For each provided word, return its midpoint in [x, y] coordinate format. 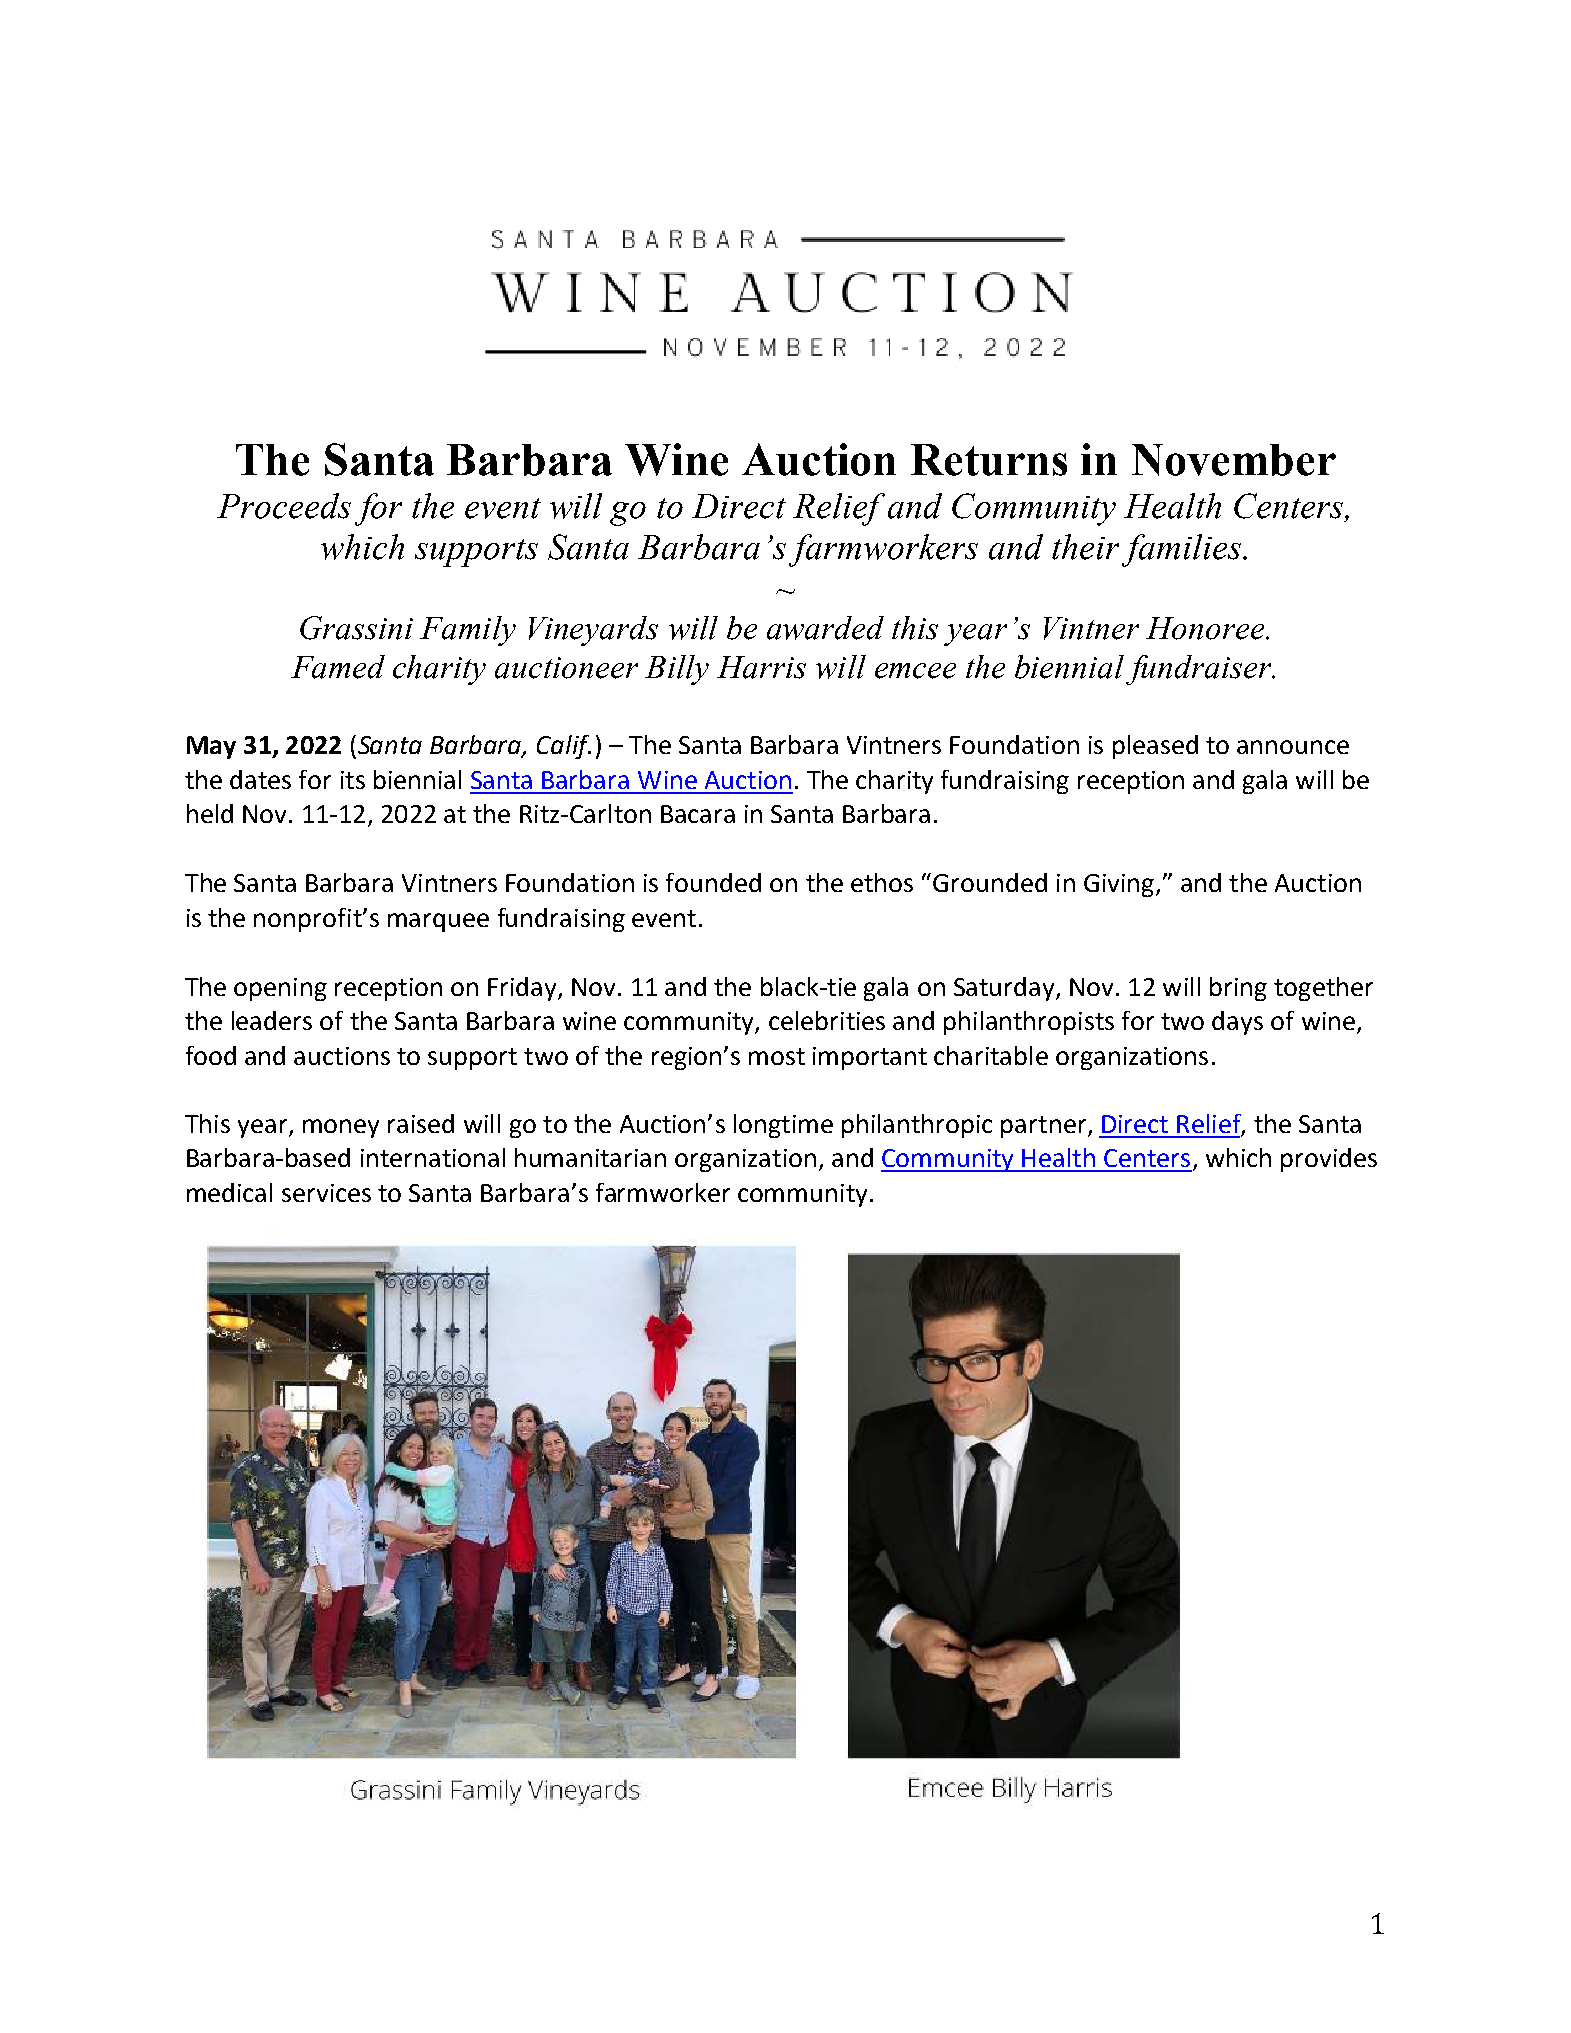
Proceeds [284, 506]
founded [713, 882]
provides [1329, 1160]
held [210, 813]
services [326, 1193]
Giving [1119, 885]
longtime [783, 1126]
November [1234, 460]
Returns [989, 460]
